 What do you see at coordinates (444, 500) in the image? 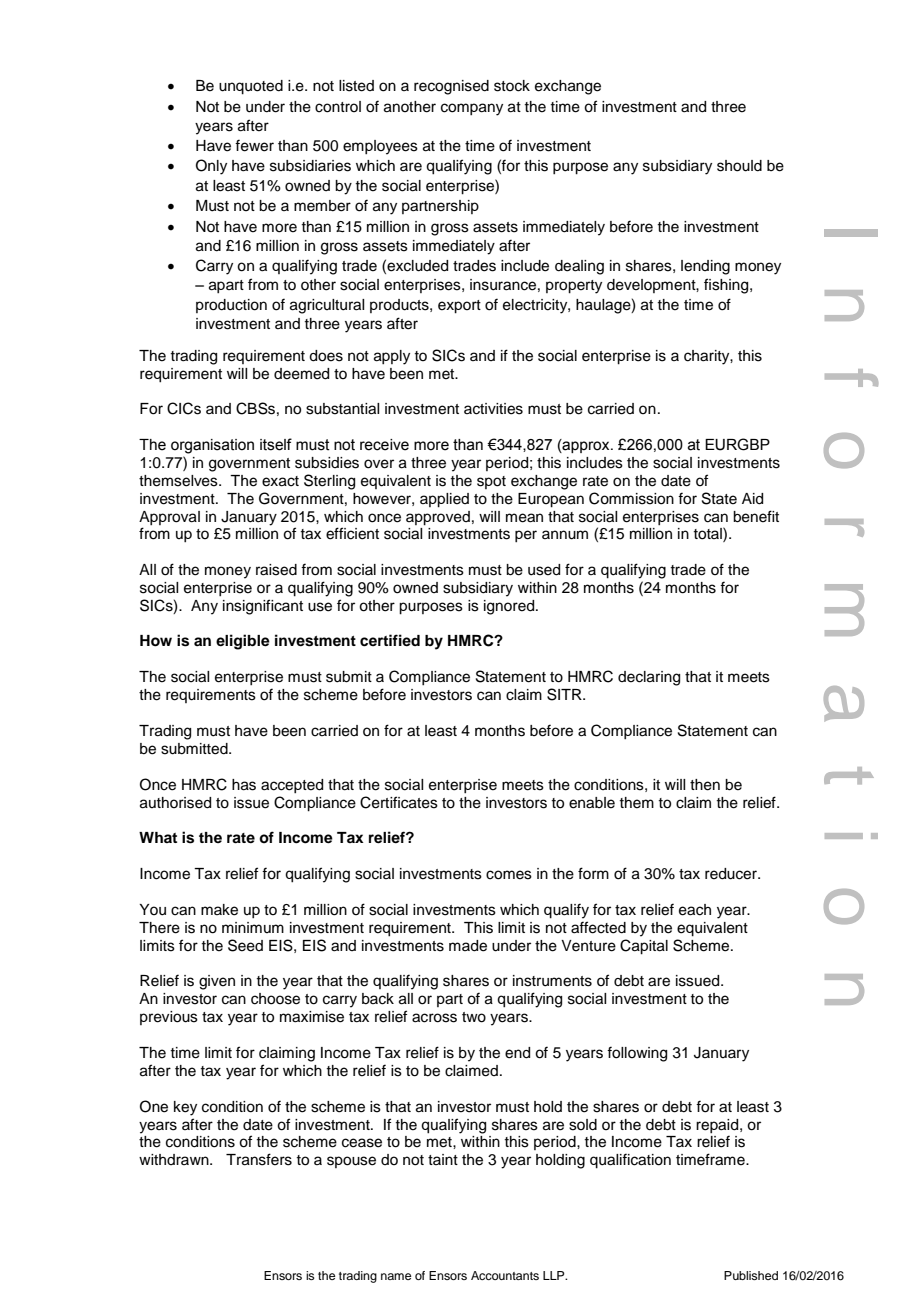
I see `applied` at bounding box center [444, 500].
